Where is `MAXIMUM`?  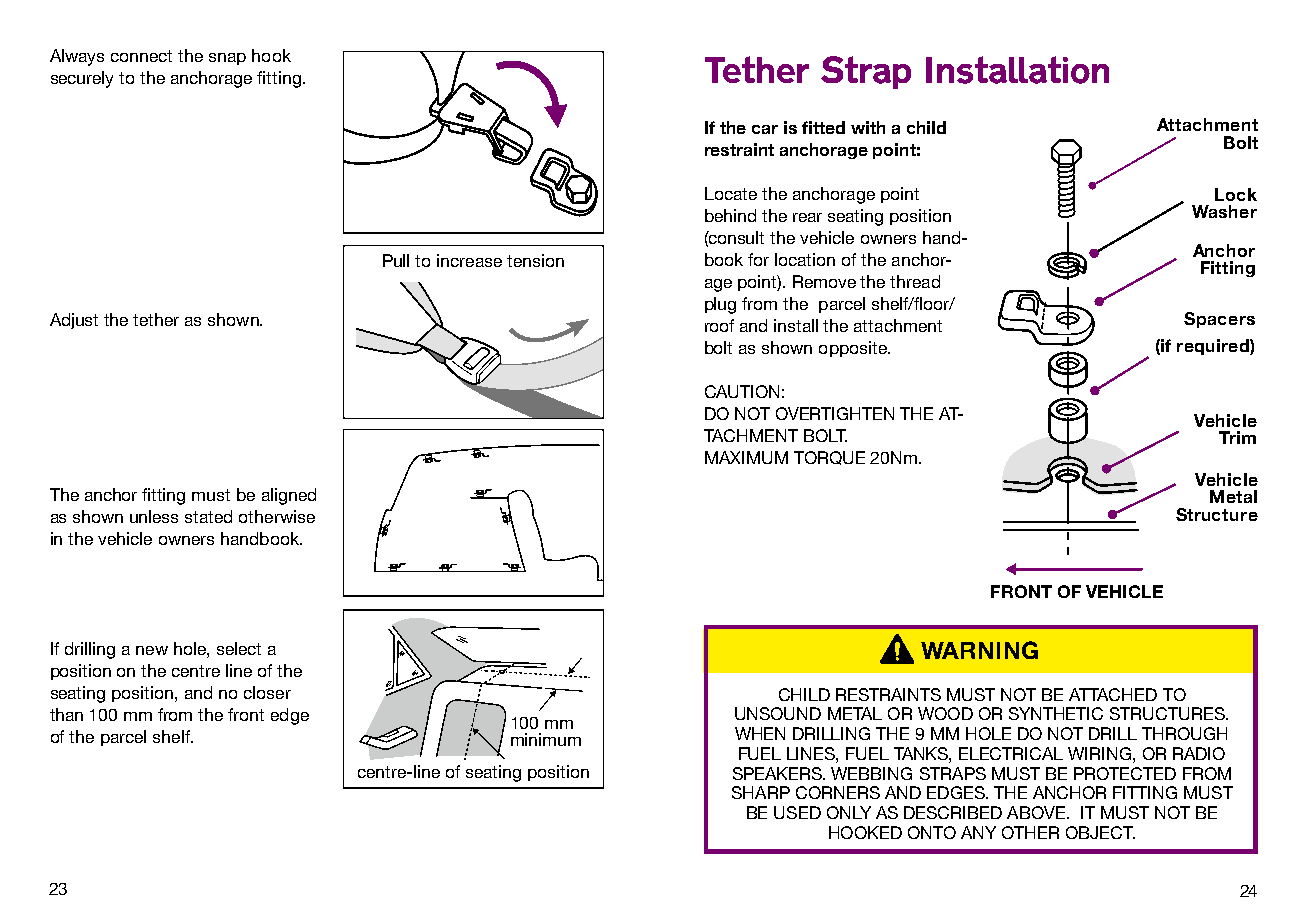 MAXIMUM is located at coordinates (746, 457).
